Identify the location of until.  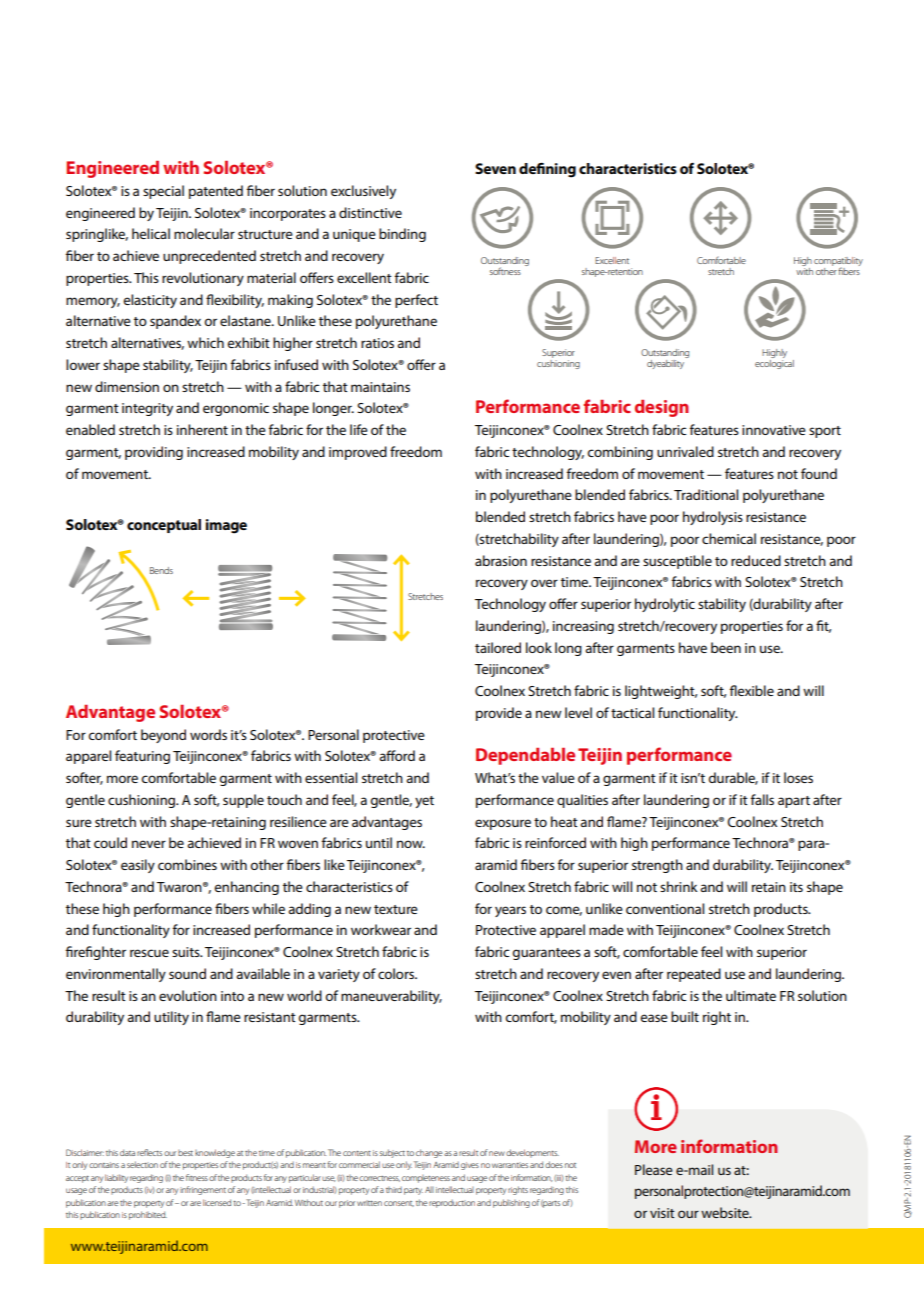
(379, 842).
